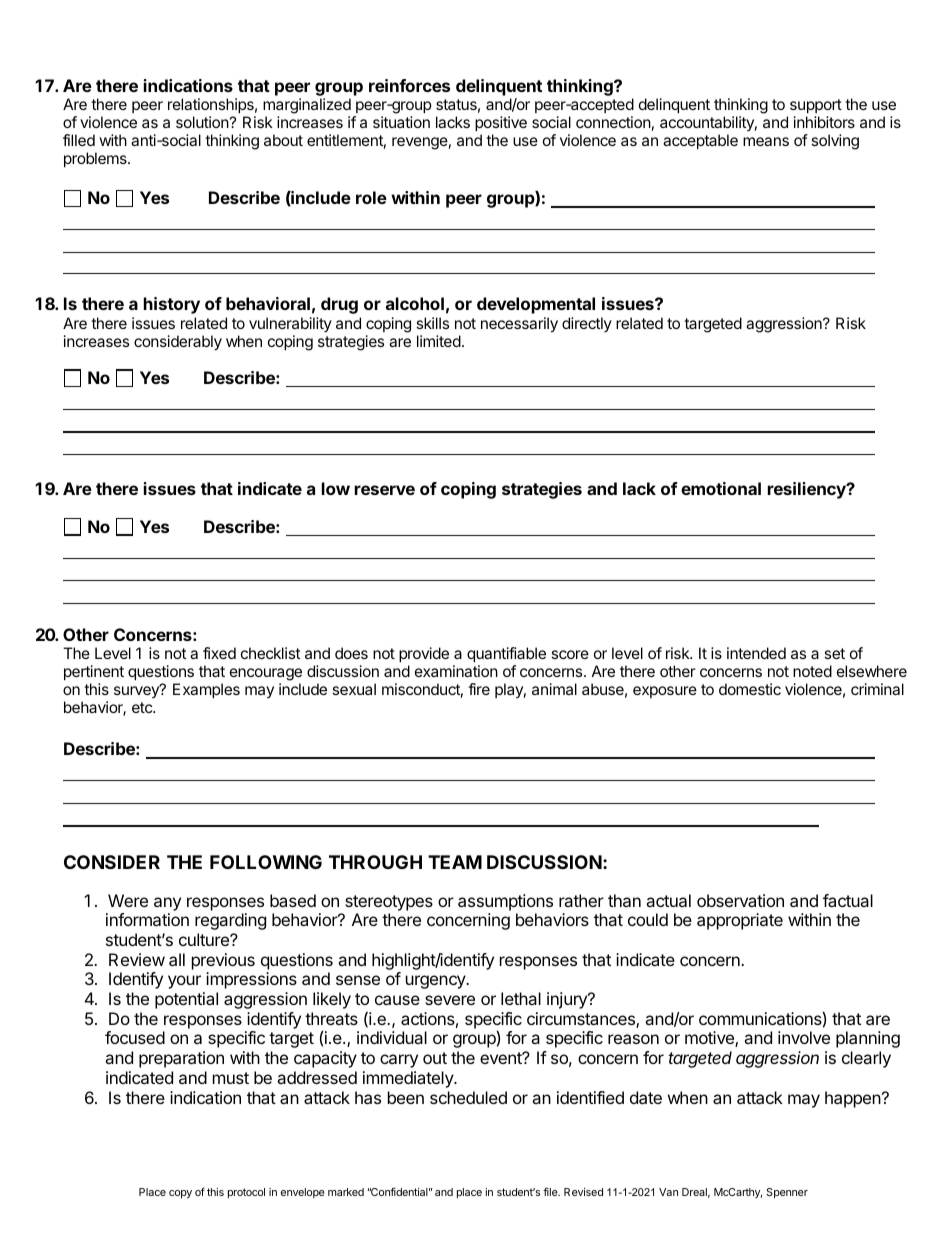 This screenshot has height=1233, width=952. I want to click on examination, so click(456, 671).
